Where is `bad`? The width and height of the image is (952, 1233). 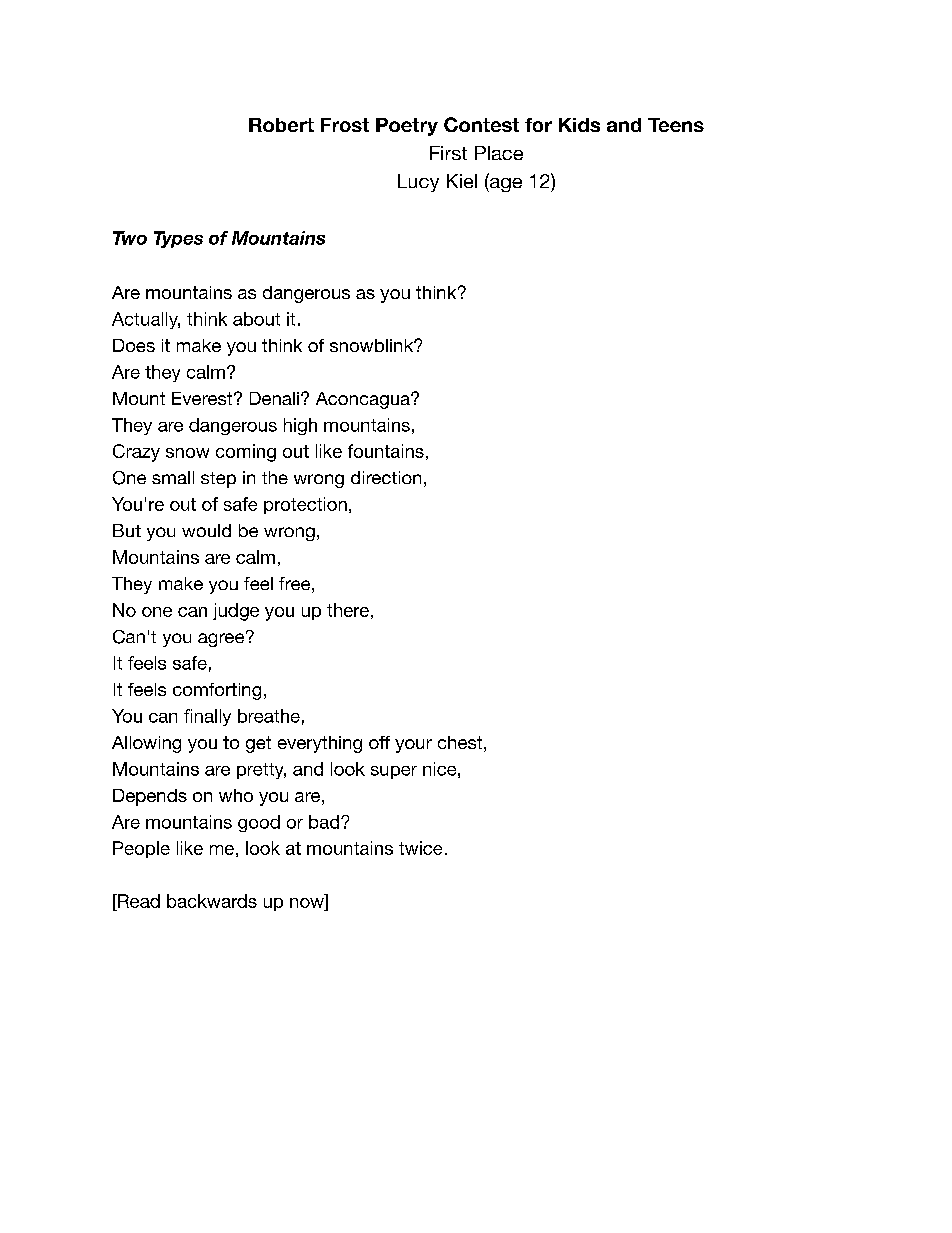
bad is located at coordinates (324, 822).
